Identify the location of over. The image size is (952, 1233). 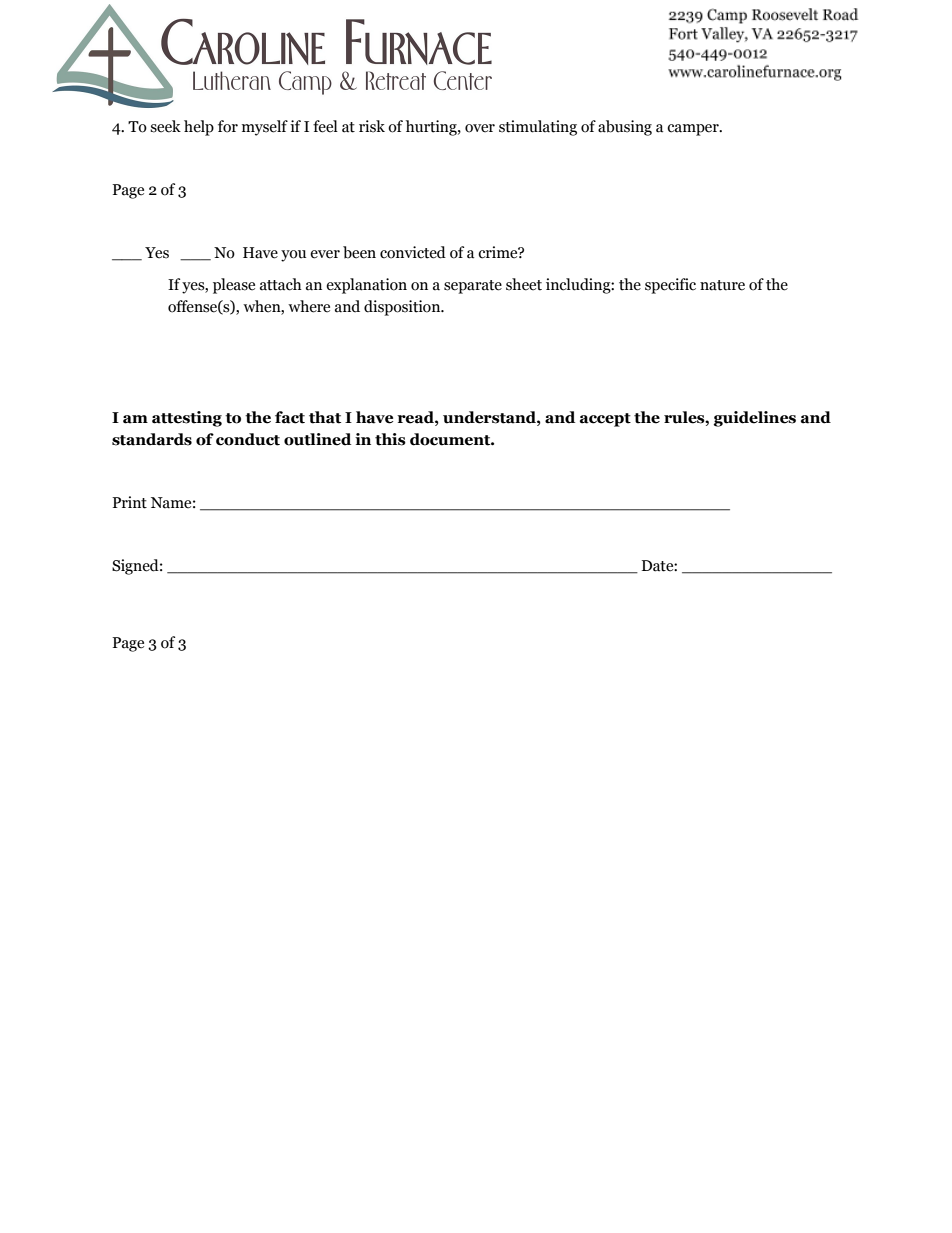
(480, 128).
